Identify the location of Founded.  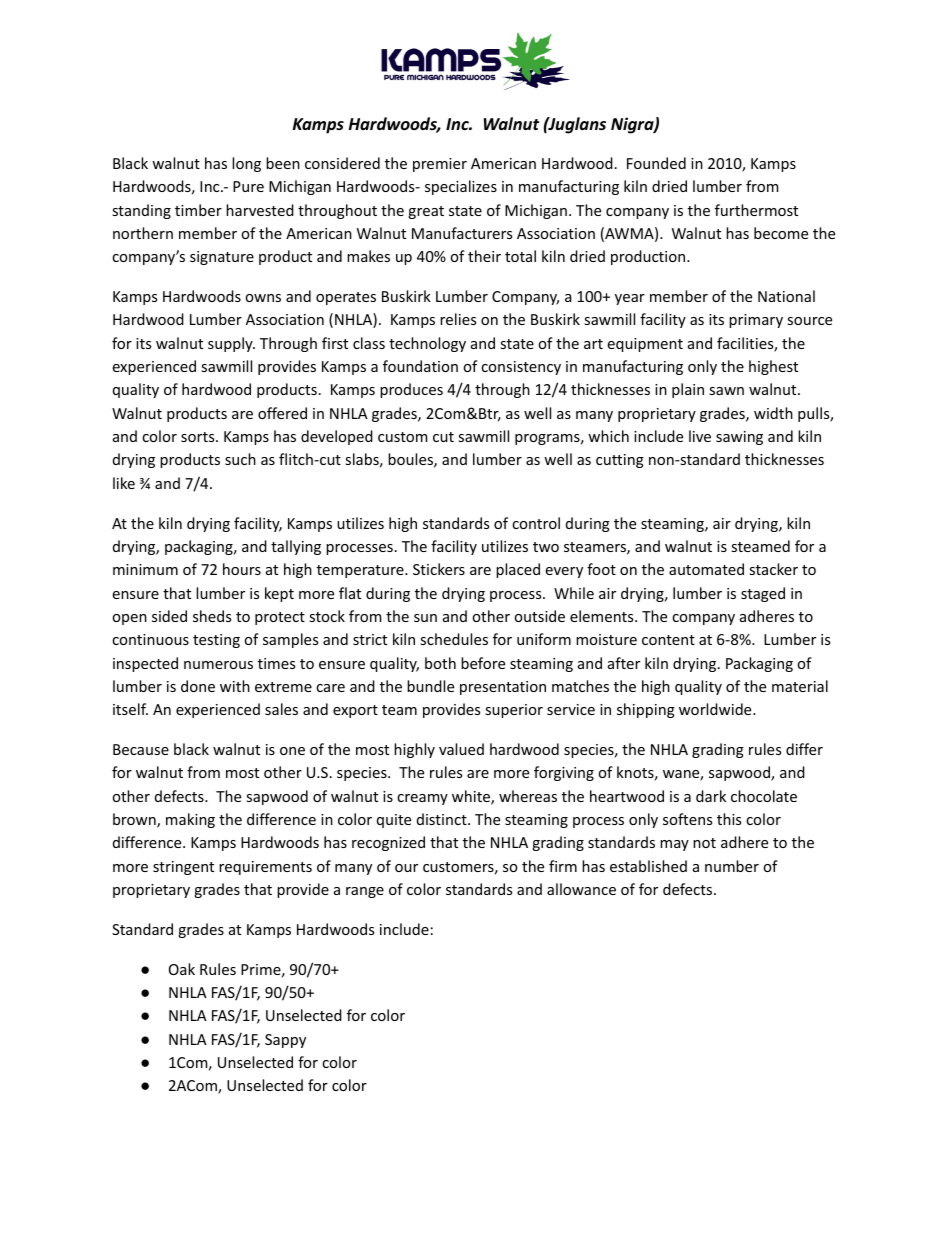
(656, 163).
